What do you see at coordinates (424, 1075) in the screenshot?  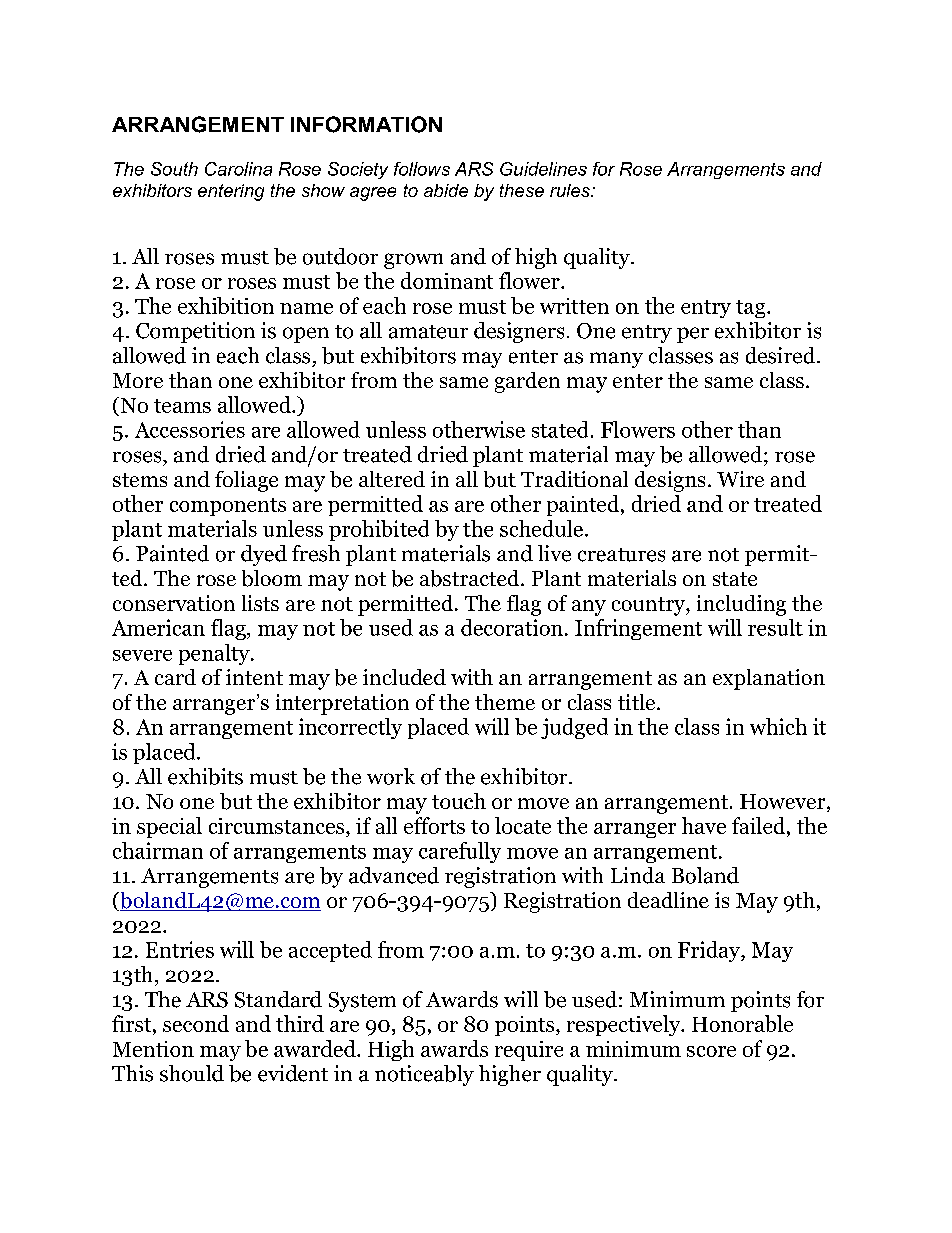 I see `noticeably` at bounding box center [424, 1075].
